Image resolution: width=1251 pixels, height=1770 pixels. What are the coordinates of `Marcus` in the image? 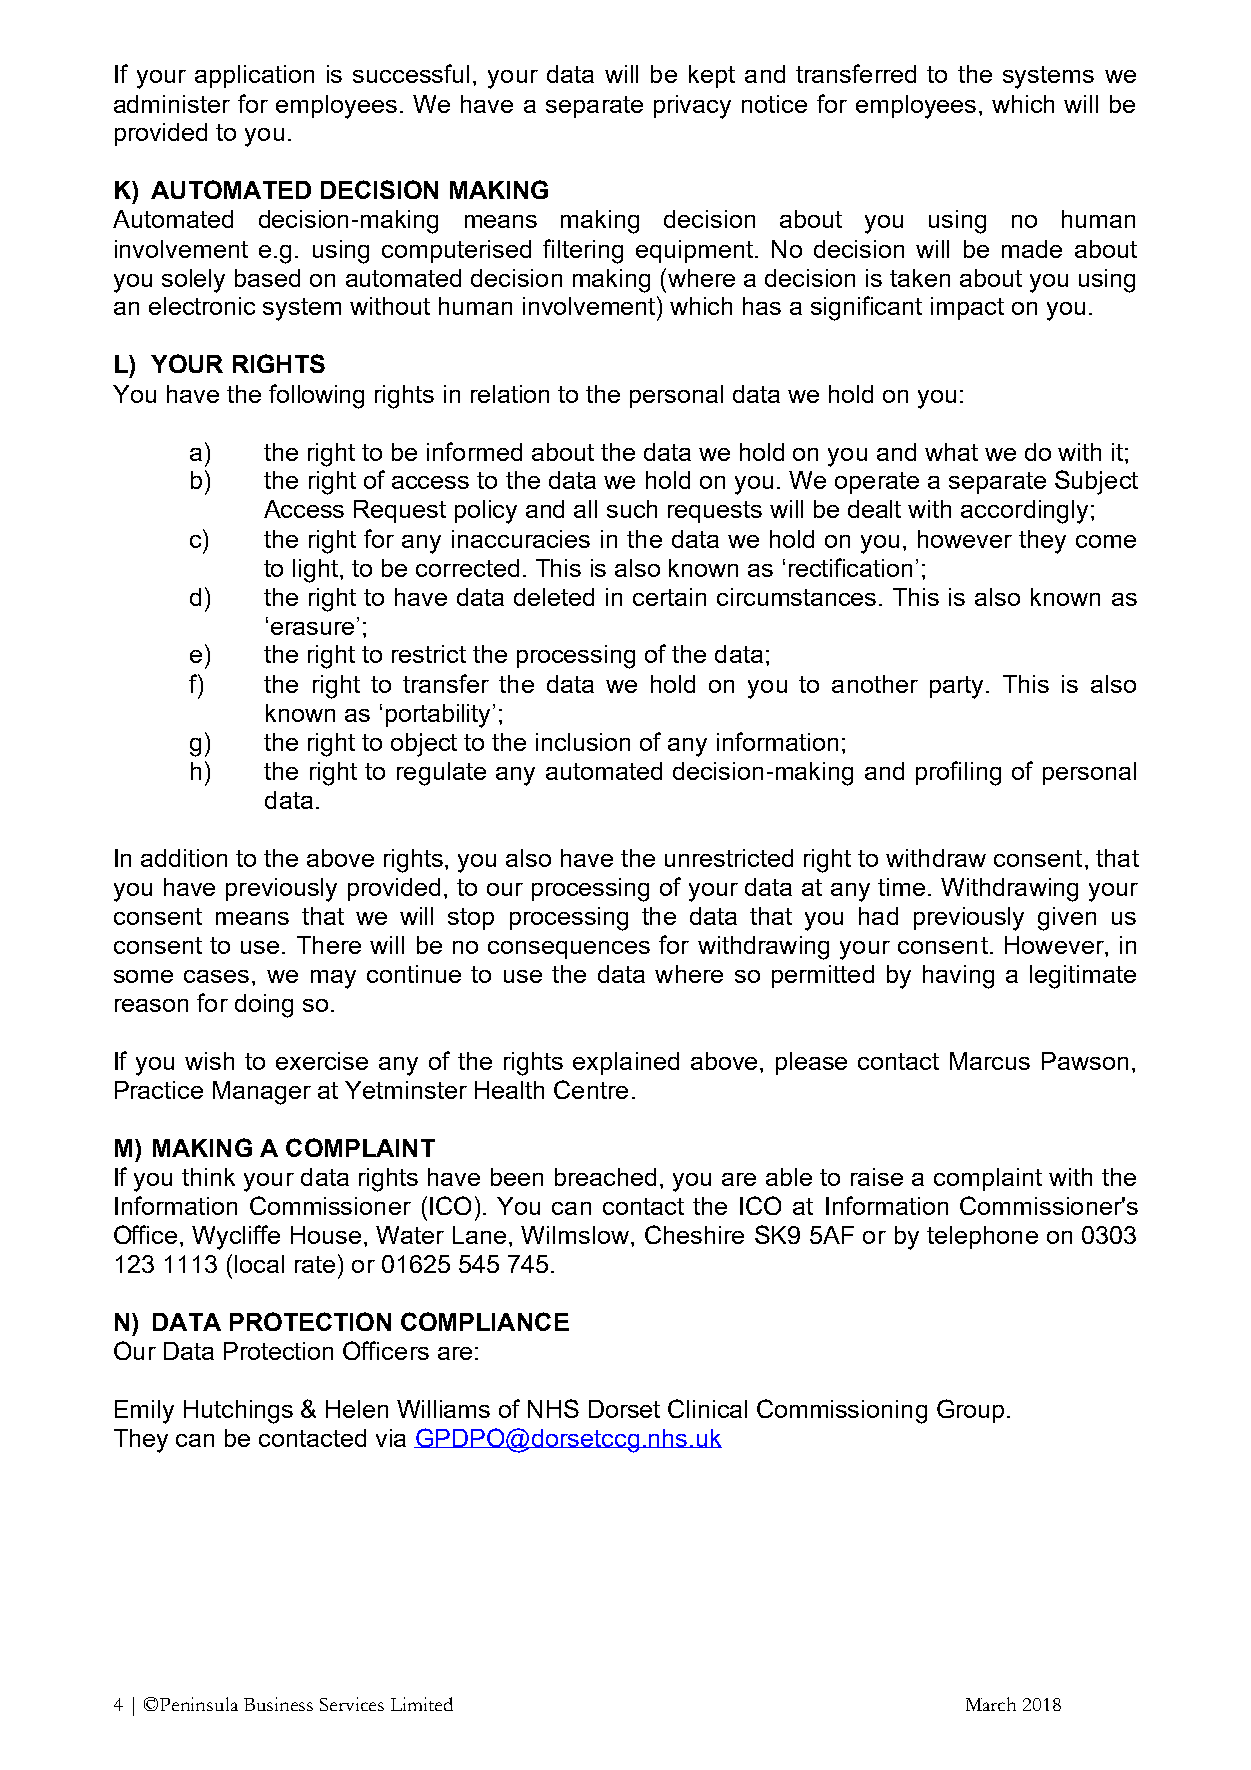 It's located at (990, 1061).
